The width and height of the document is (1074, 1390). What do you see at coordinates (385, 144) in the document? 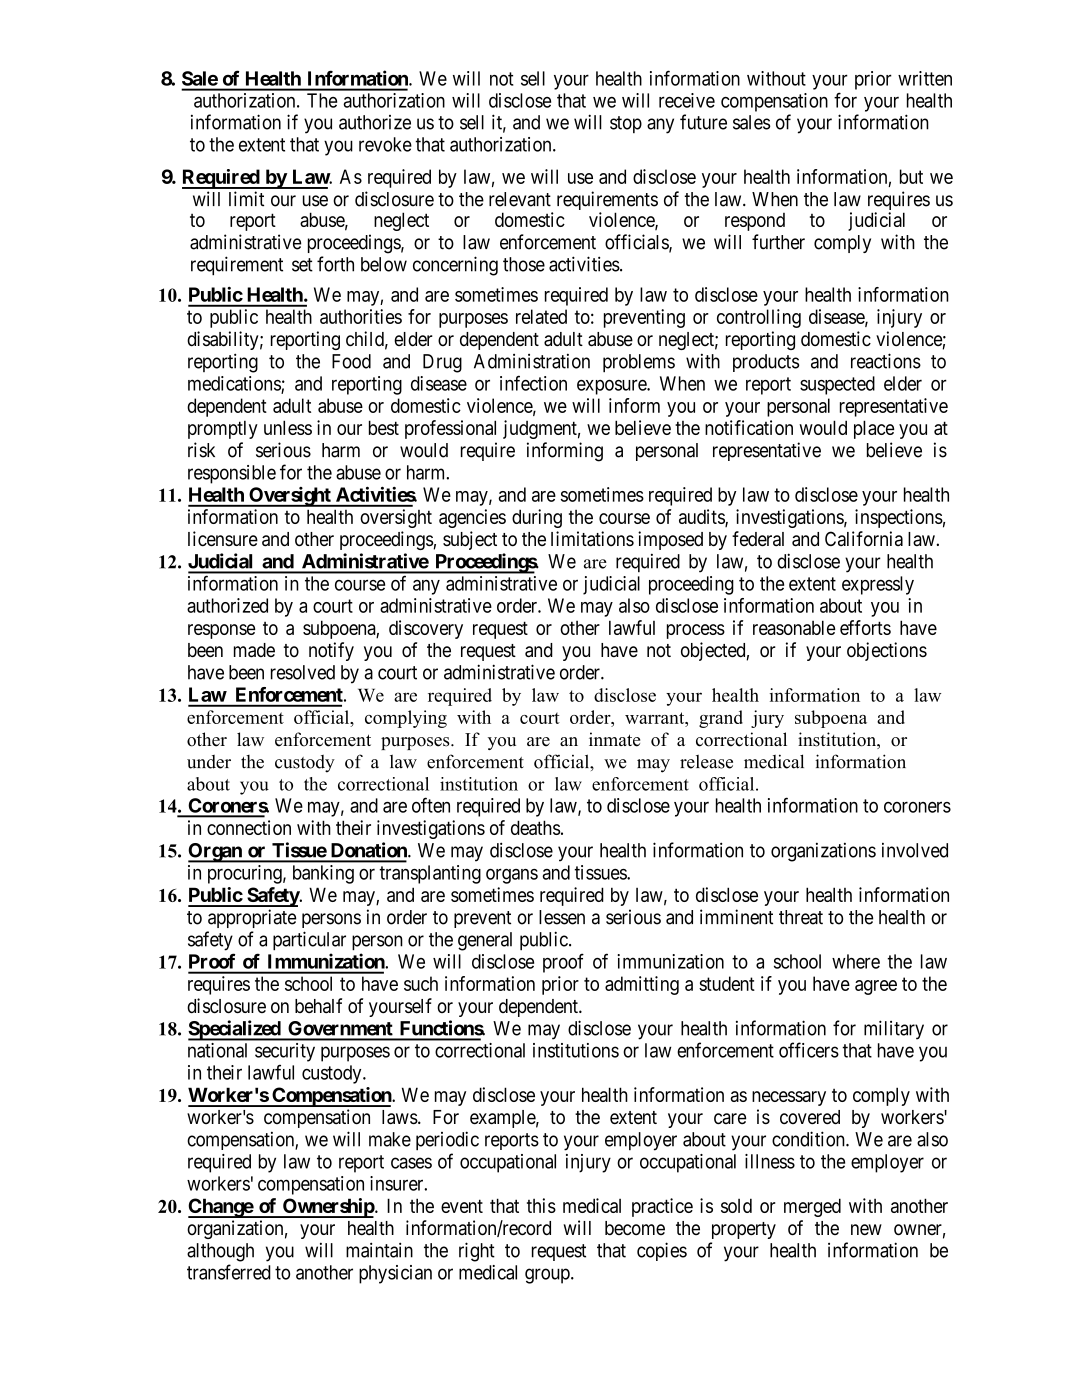
I see `revoke` at bounding box center [385, 144].
